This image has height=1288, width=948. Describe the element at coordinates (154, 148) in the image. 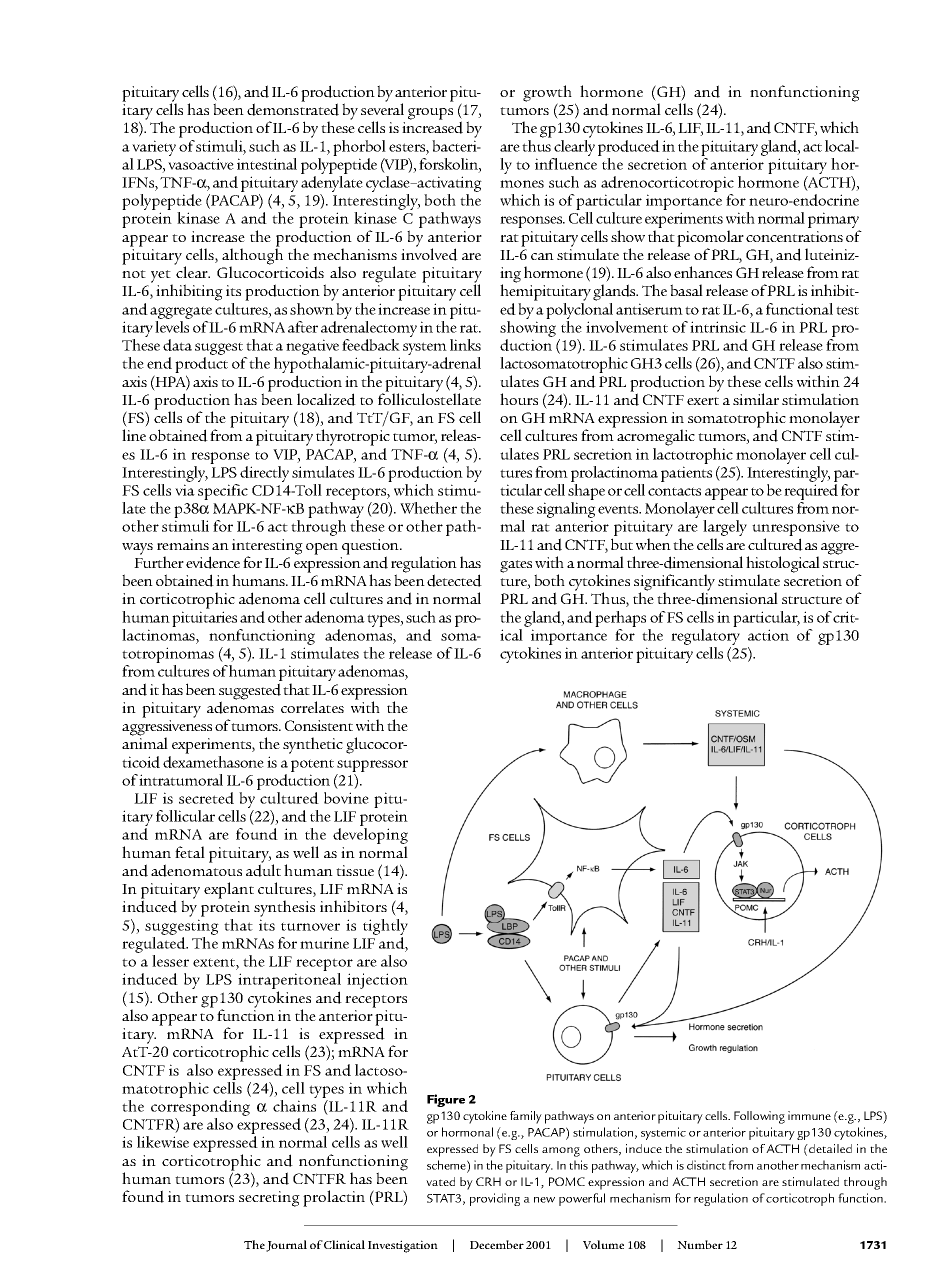

I see `variety` at that location.
